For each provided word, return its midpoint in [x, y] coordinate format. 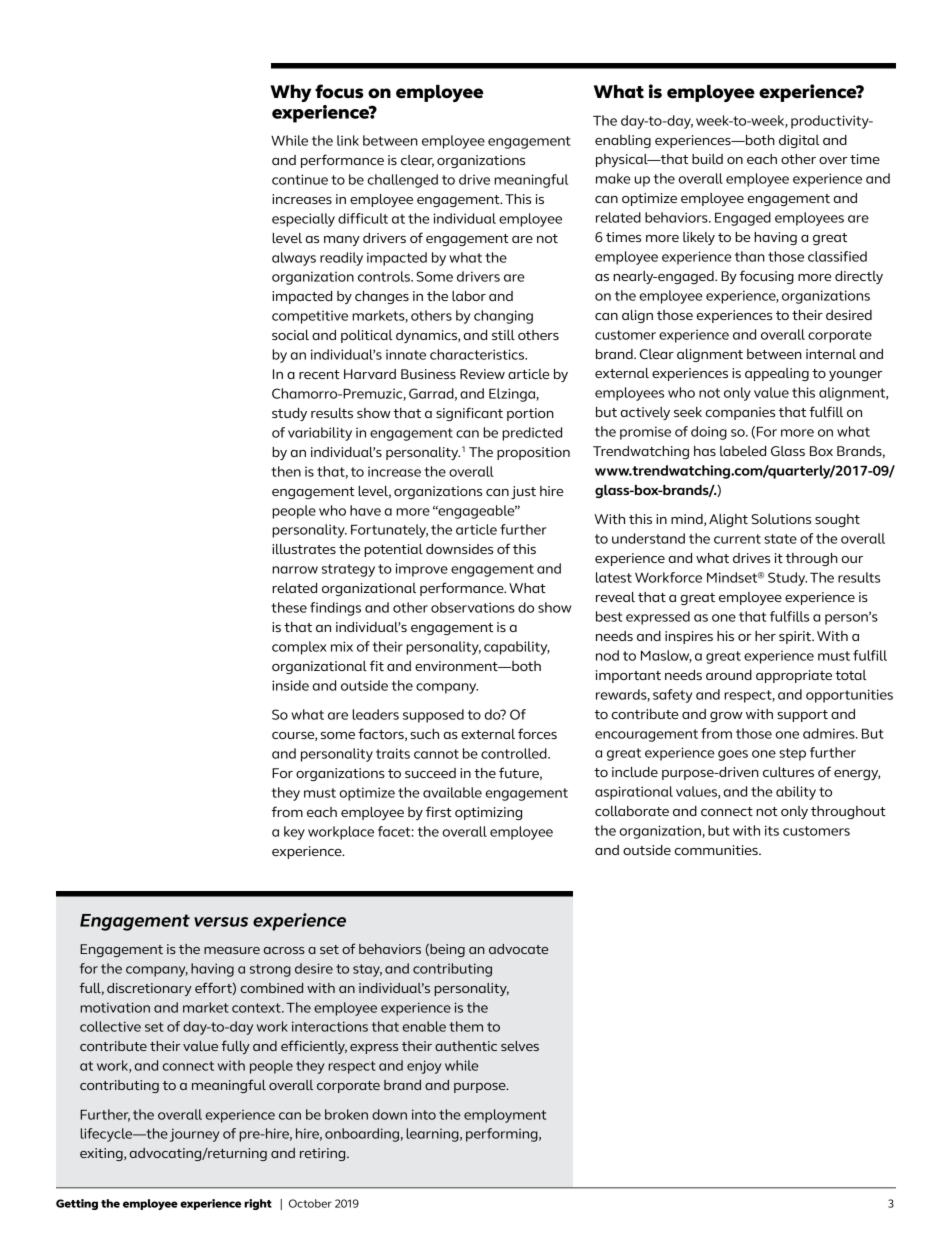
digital [799, 141]
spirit [796, 637]
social [290, 335]
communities [717, 850]
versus [221, 922]
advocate [518, 949]
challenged [403, 181]
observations [473, 607]
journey [194, 1135]
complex [299, 648]
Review [482, 374]
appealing [777, 374]
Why [290, 93]
